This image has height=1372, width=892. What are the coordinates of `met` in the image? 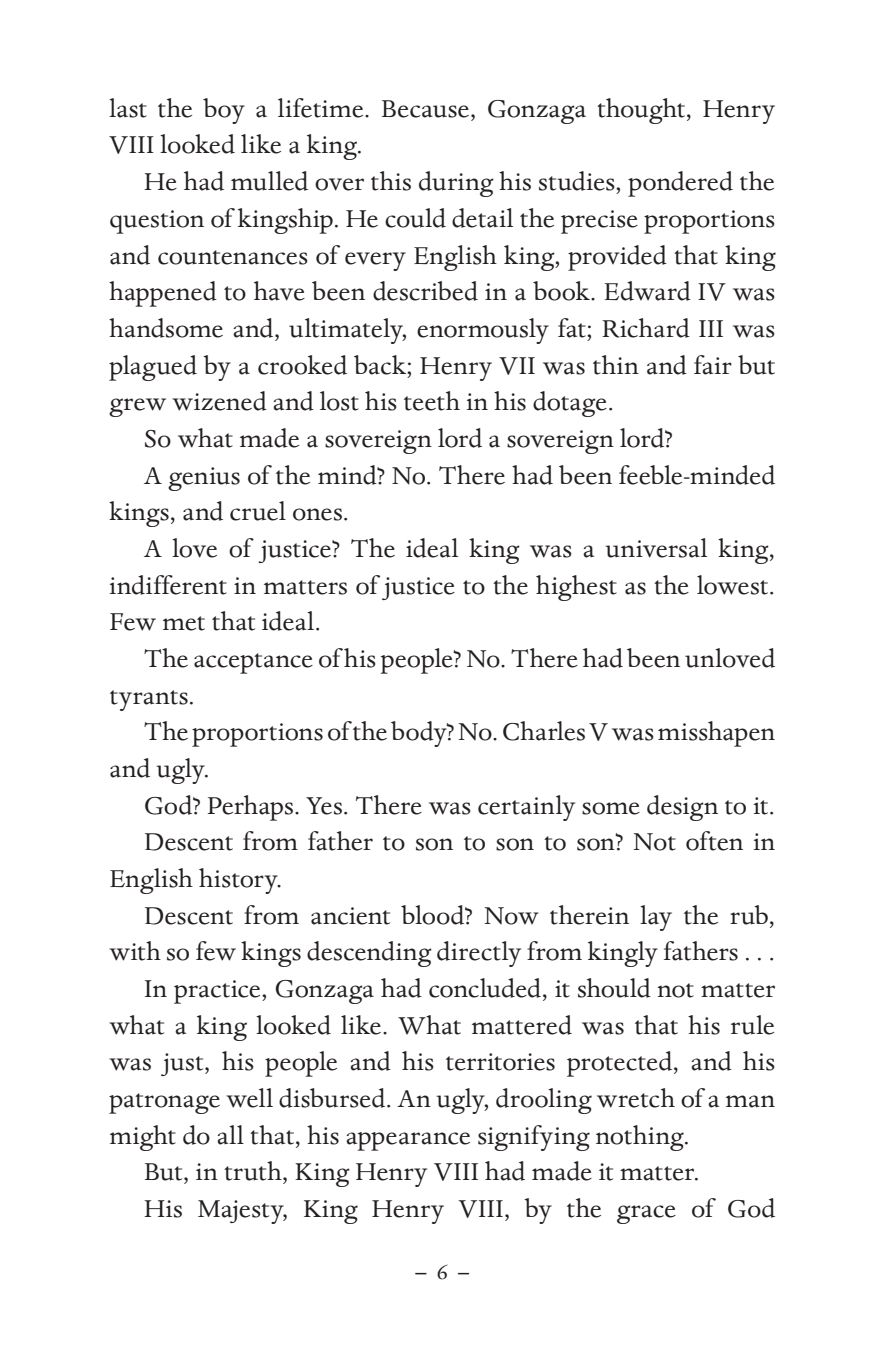 It's located at (184, 623).
